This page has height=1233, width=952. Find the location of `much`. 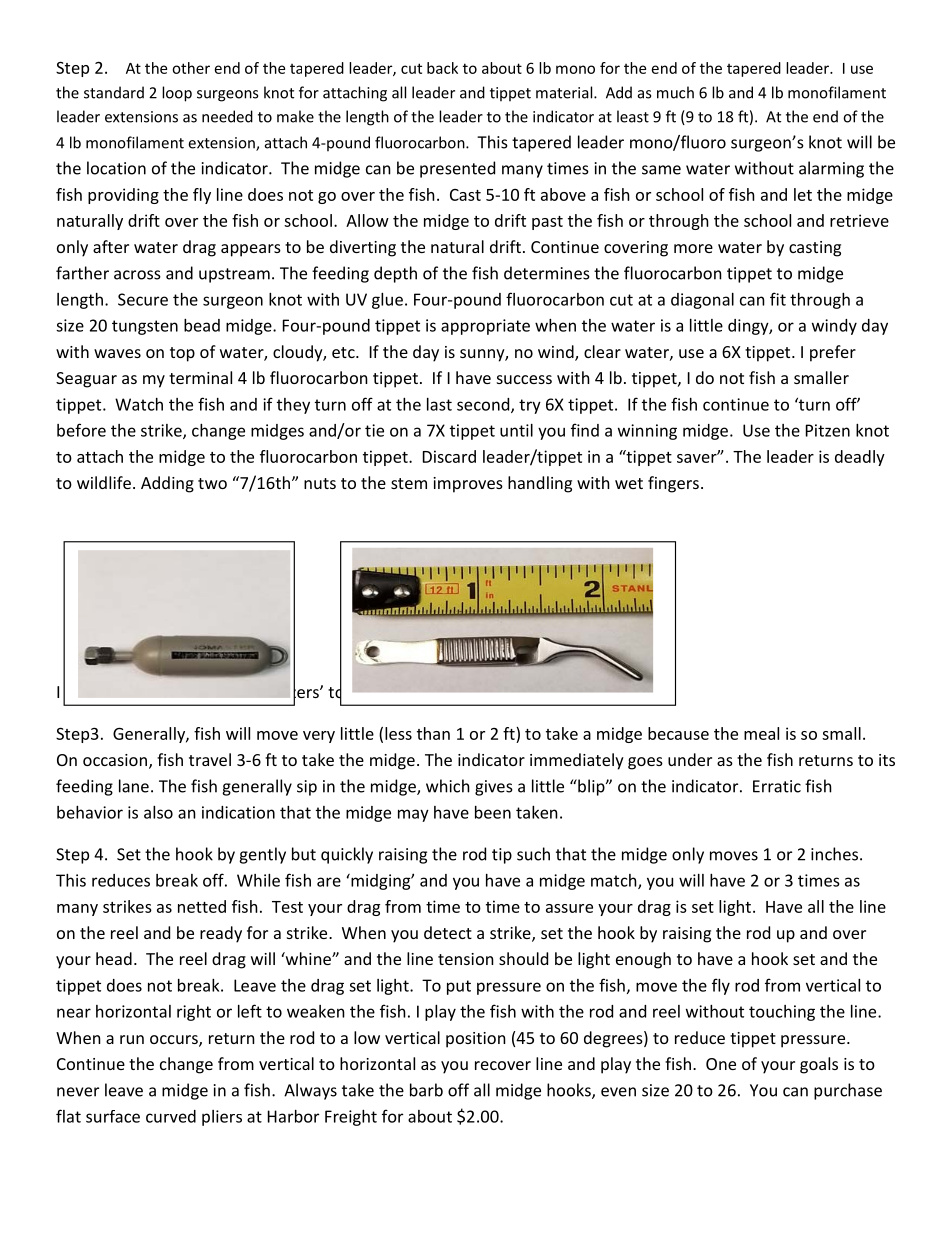

much is located at coordinates (675, 92).
